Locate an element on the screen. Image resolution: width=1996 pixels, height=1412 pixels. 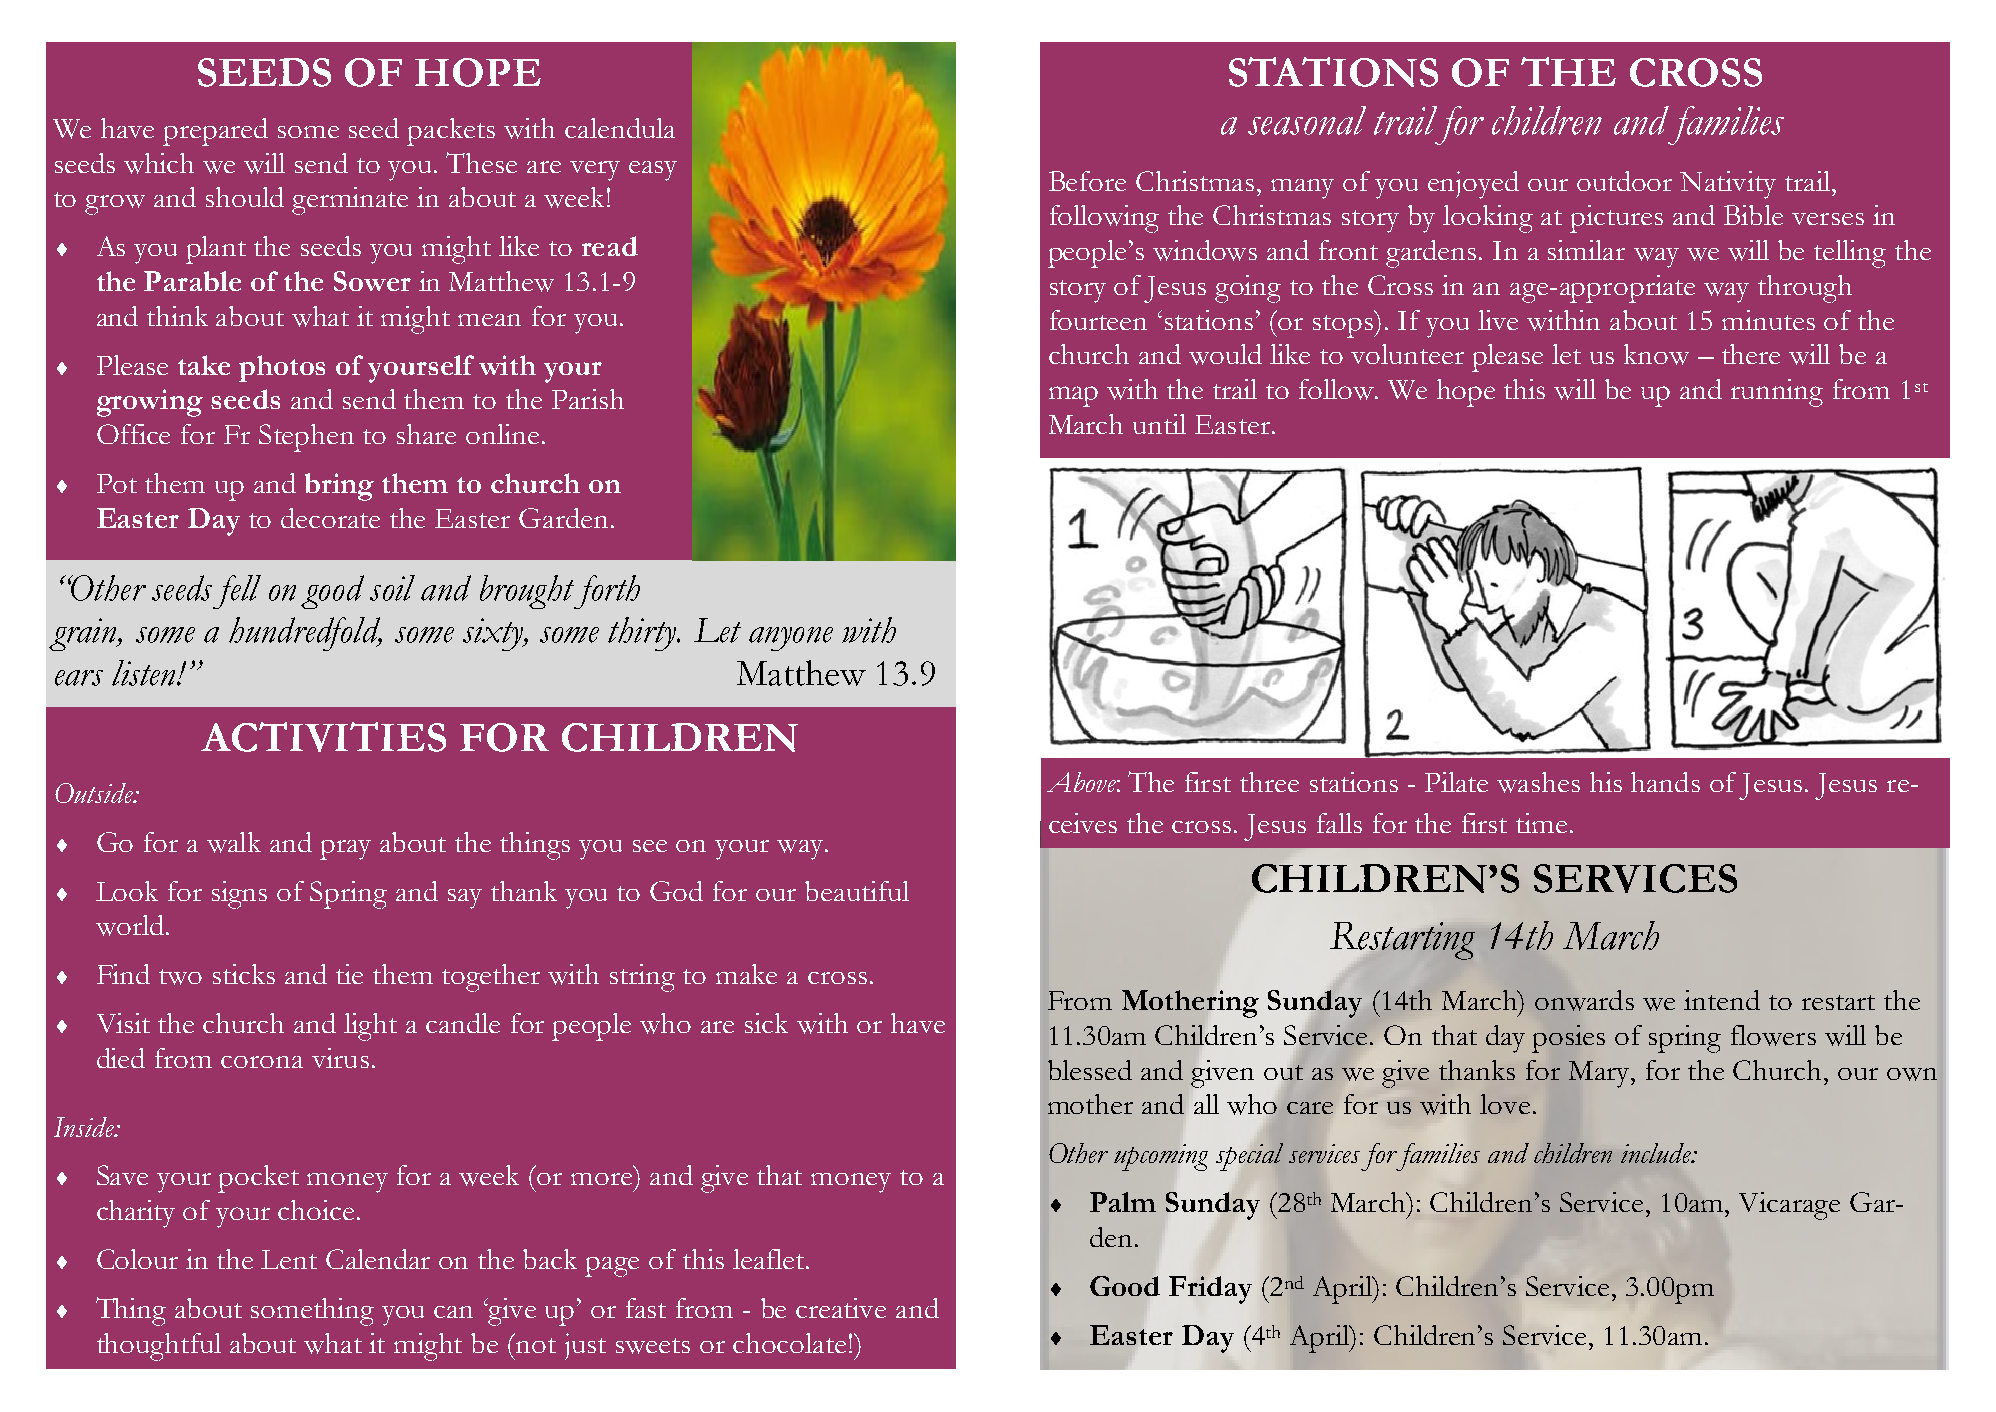
decorate is located at coordinates (330, 518).
